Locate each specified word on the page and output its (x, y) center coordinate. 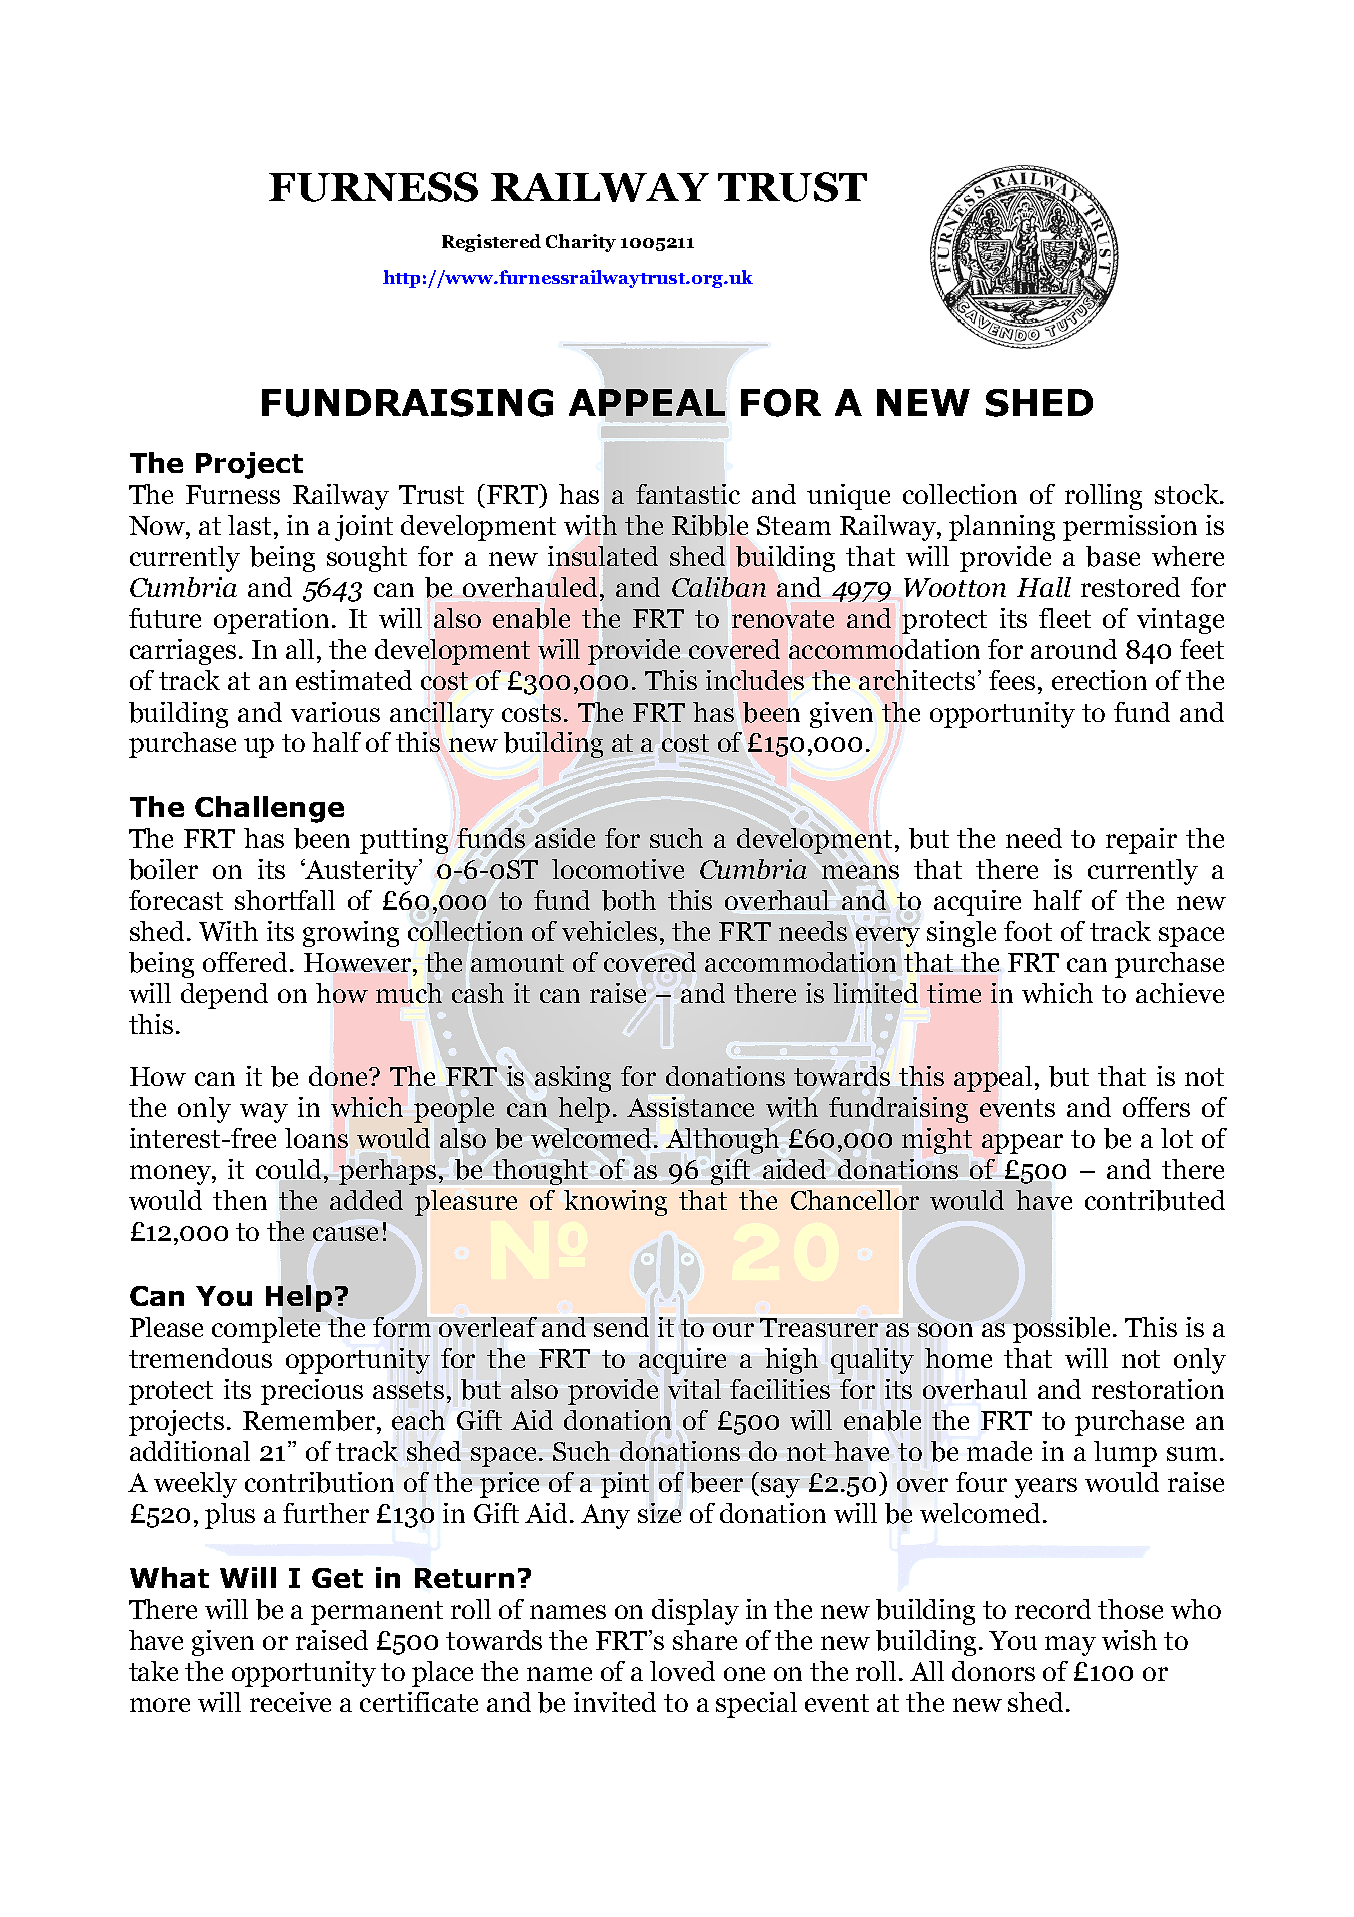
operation (271, 621)
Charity (581, 243)
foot (1028, 931)
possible (1063, 1328)
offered (245, 962)
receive (290, 1702)
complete (266, 1328)
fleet (1065, 618)
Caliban (719, 587)
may (1070, 1646)
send (621, 1327)
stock (1188, 494)
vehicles (609, 931)
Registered (491, 243)
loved (682, 1671)
